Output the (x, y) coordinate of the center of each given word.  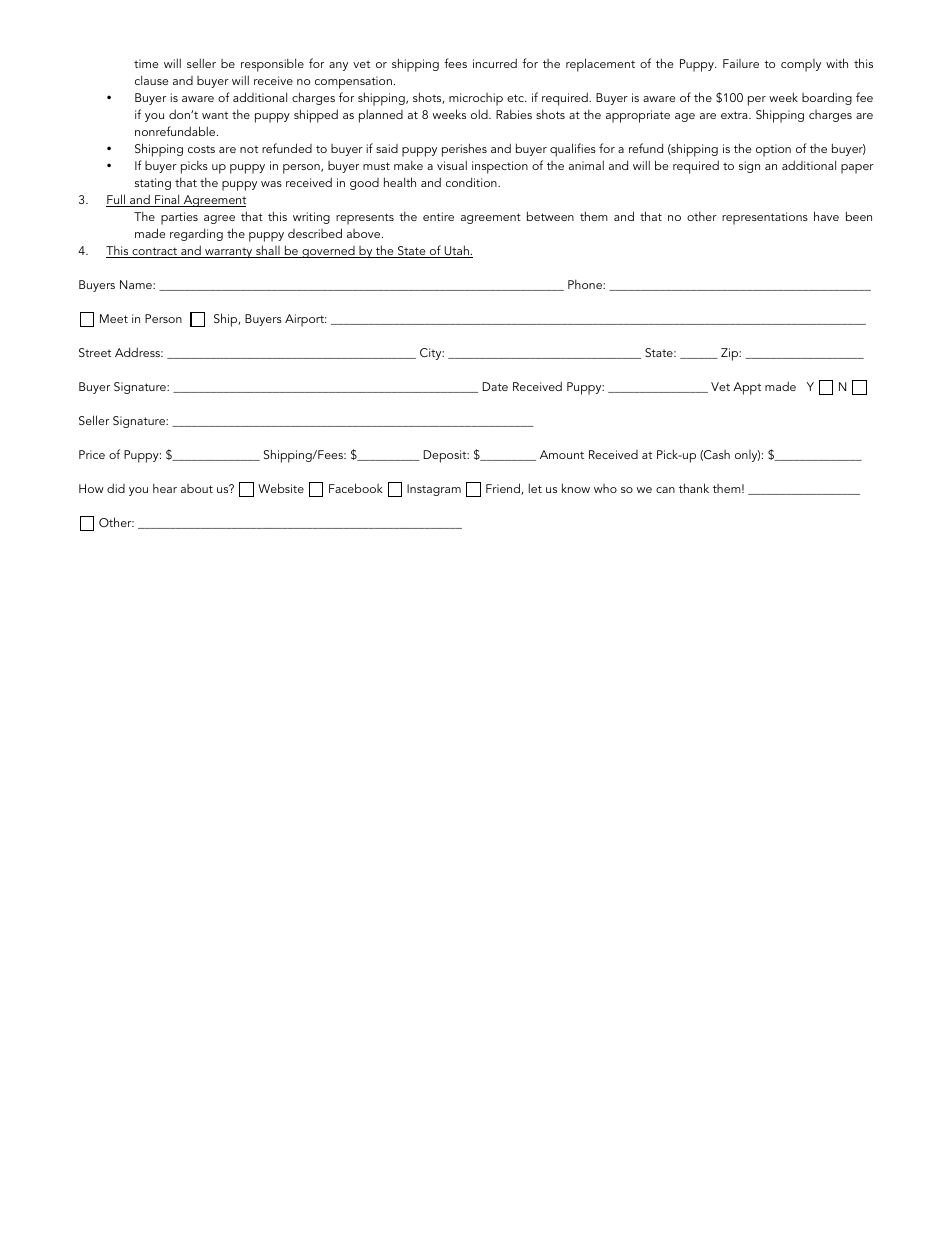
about (197, 488)
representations (765, 218)
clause (151, 80)
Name (137, 284)
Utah (456, 251)
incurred (495, 63)
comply (801, 65)
